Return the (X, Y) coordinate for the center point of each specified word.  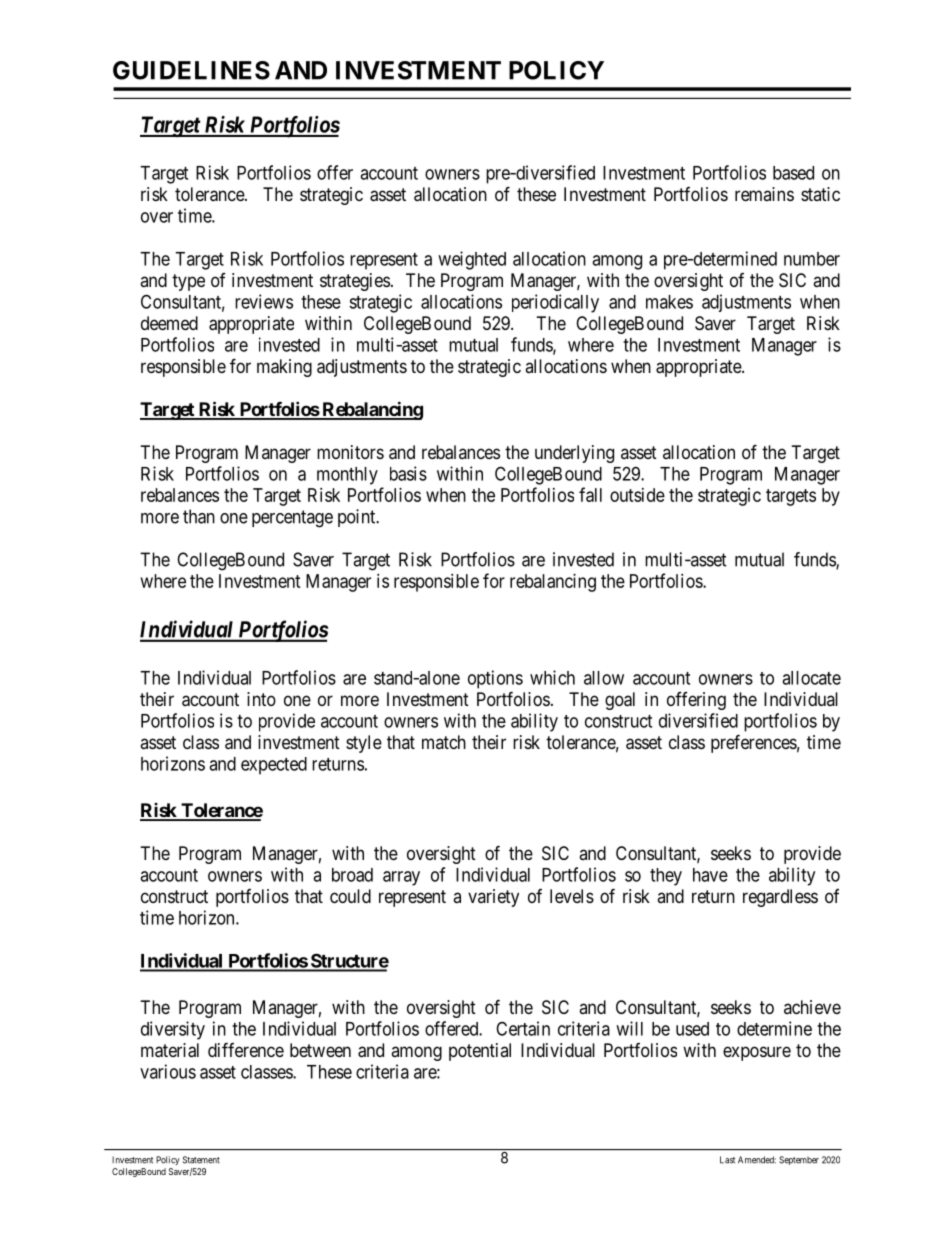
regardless (780, 898)
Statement (201, 1160)
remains (764, 194)
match (444, 742)
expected (274, 766)
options (495, 679)
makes (669, 302)
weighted (472, 260)
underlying (574, 454)
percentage (292, 519)
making (284, 368)
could (350, 896)
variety (493, 898)
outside (637, 495)
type (188, 282)
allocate (811, 678)
